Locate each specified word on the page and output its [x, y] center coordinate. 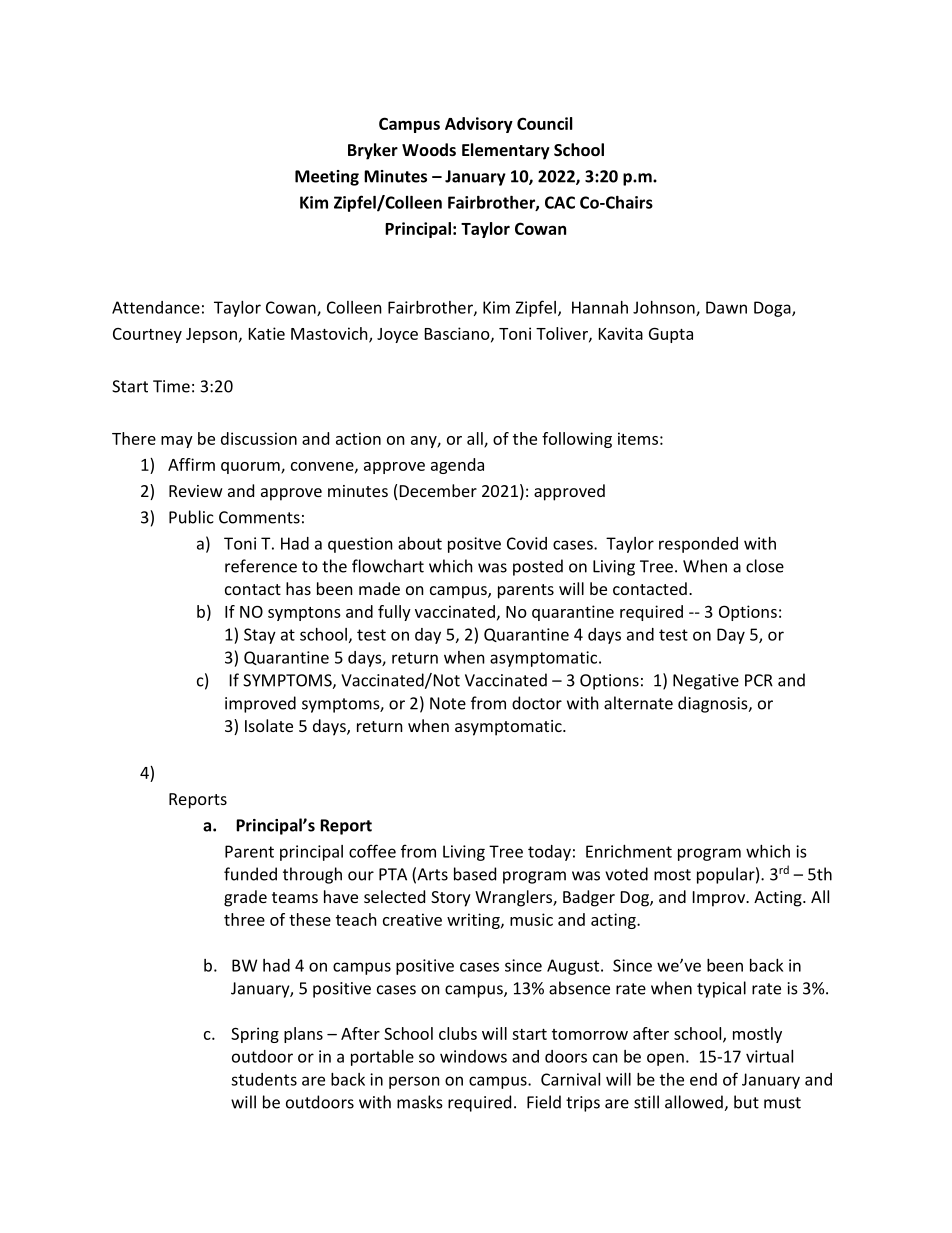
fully [394, 613]
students [264, 1079]
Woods [429, 149]
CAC [560, 202]
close [765, 566]
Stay [260, 636]
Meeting [327, 178]
